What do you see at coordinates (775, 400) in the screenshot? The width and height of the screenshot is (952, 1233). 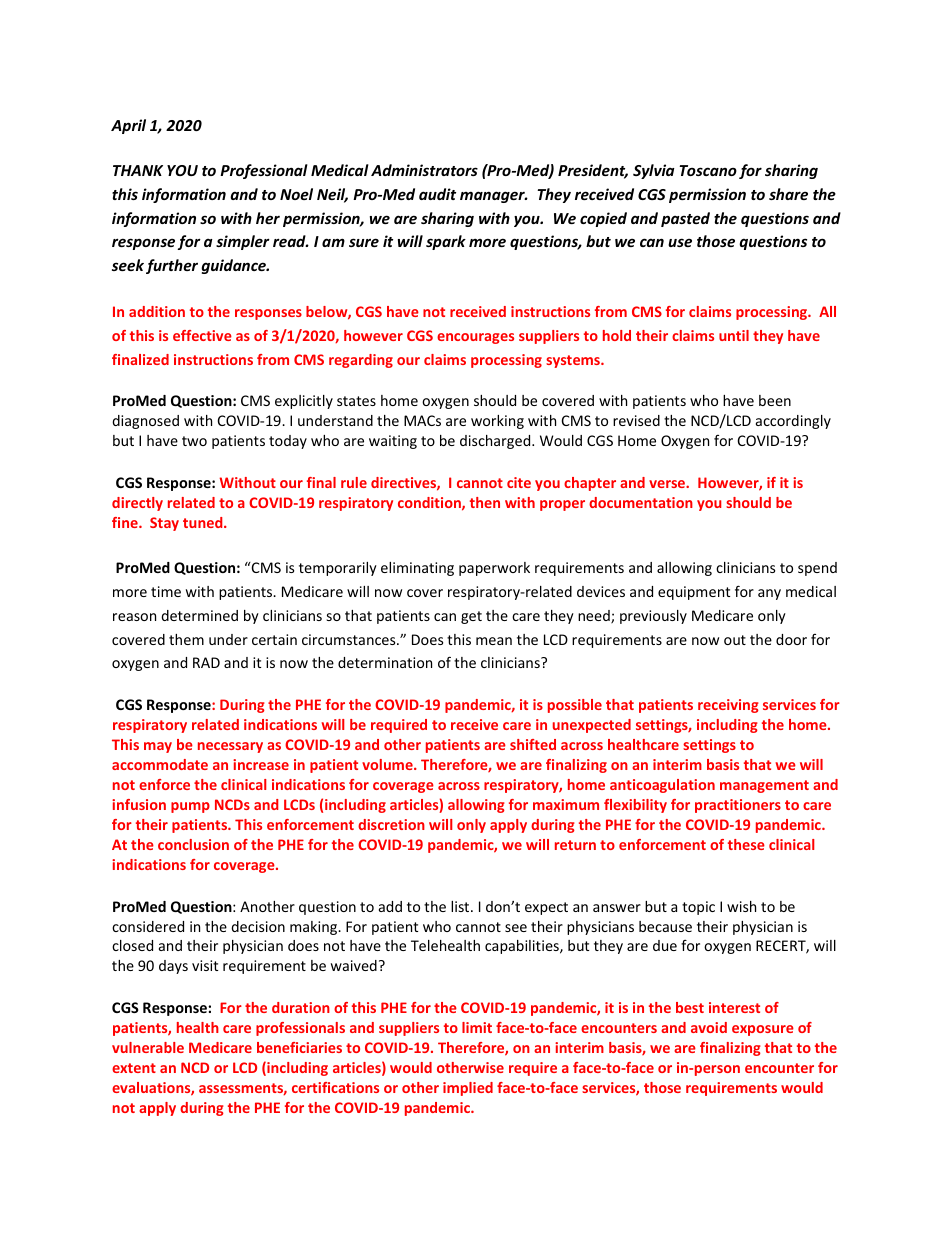 I see `been` at bounding box center [775, 400].
